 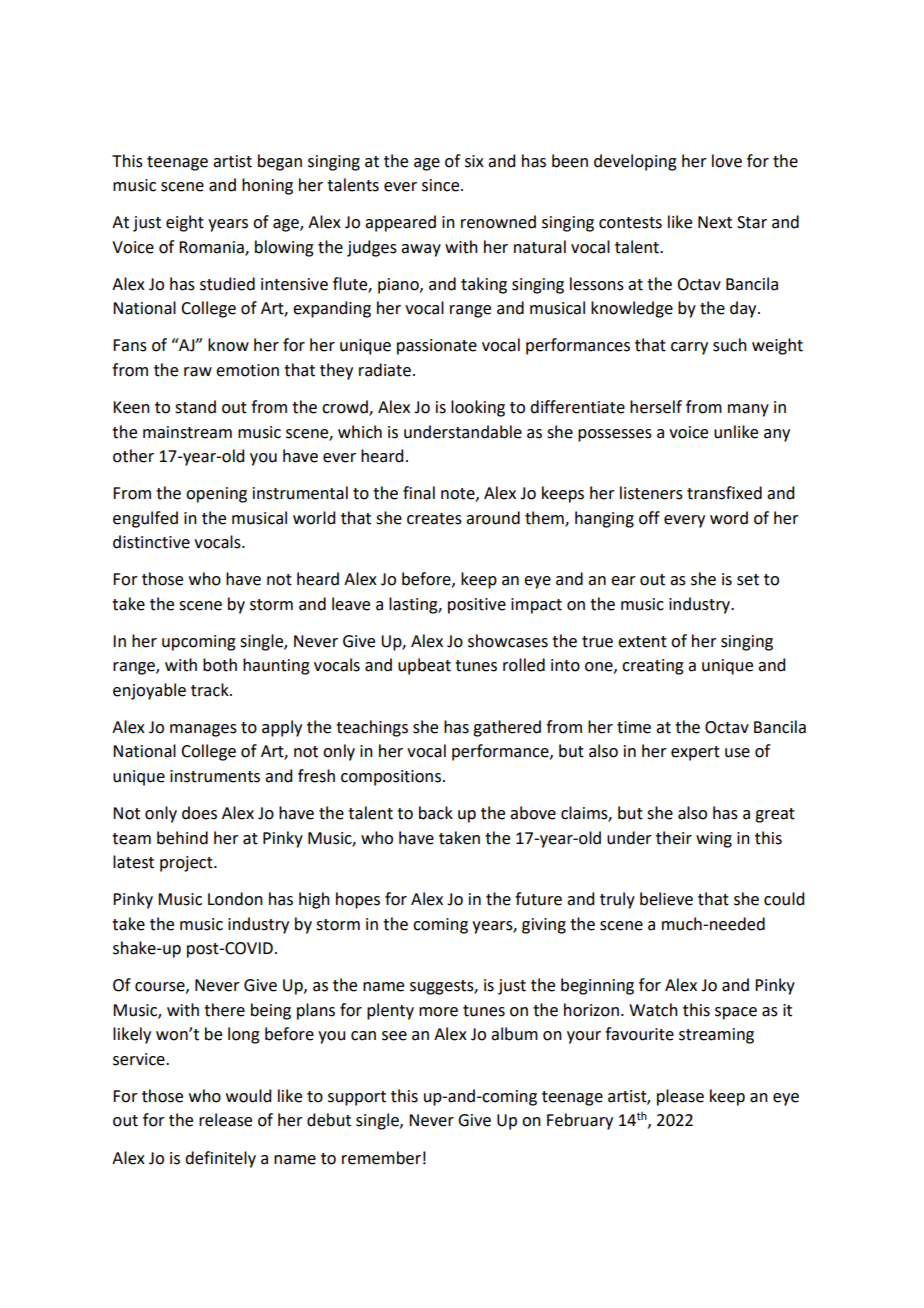 I want to click on upbeat, so click(x=424, y=666).
